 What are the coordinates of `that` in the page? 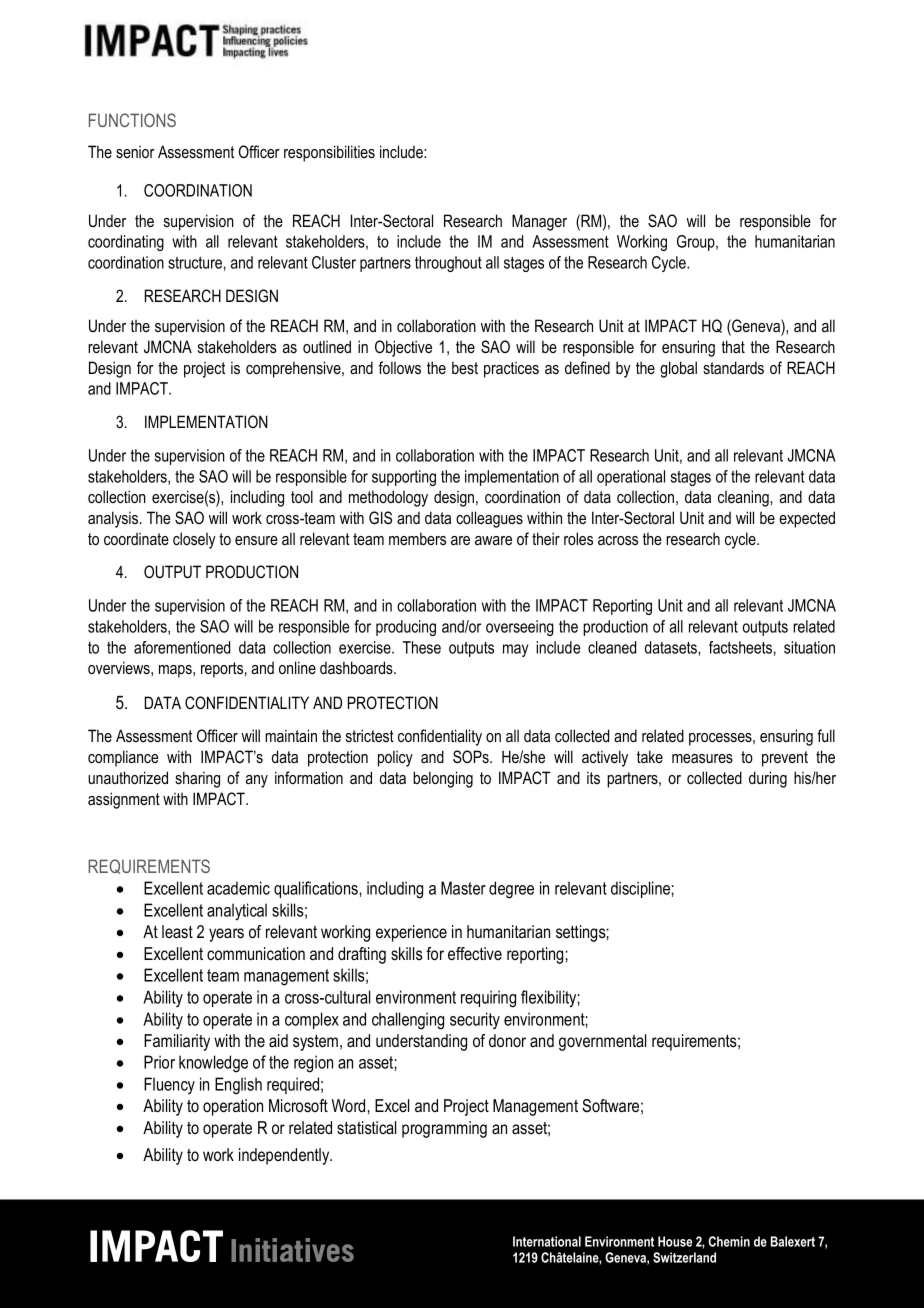 It's located at (733, 346).
